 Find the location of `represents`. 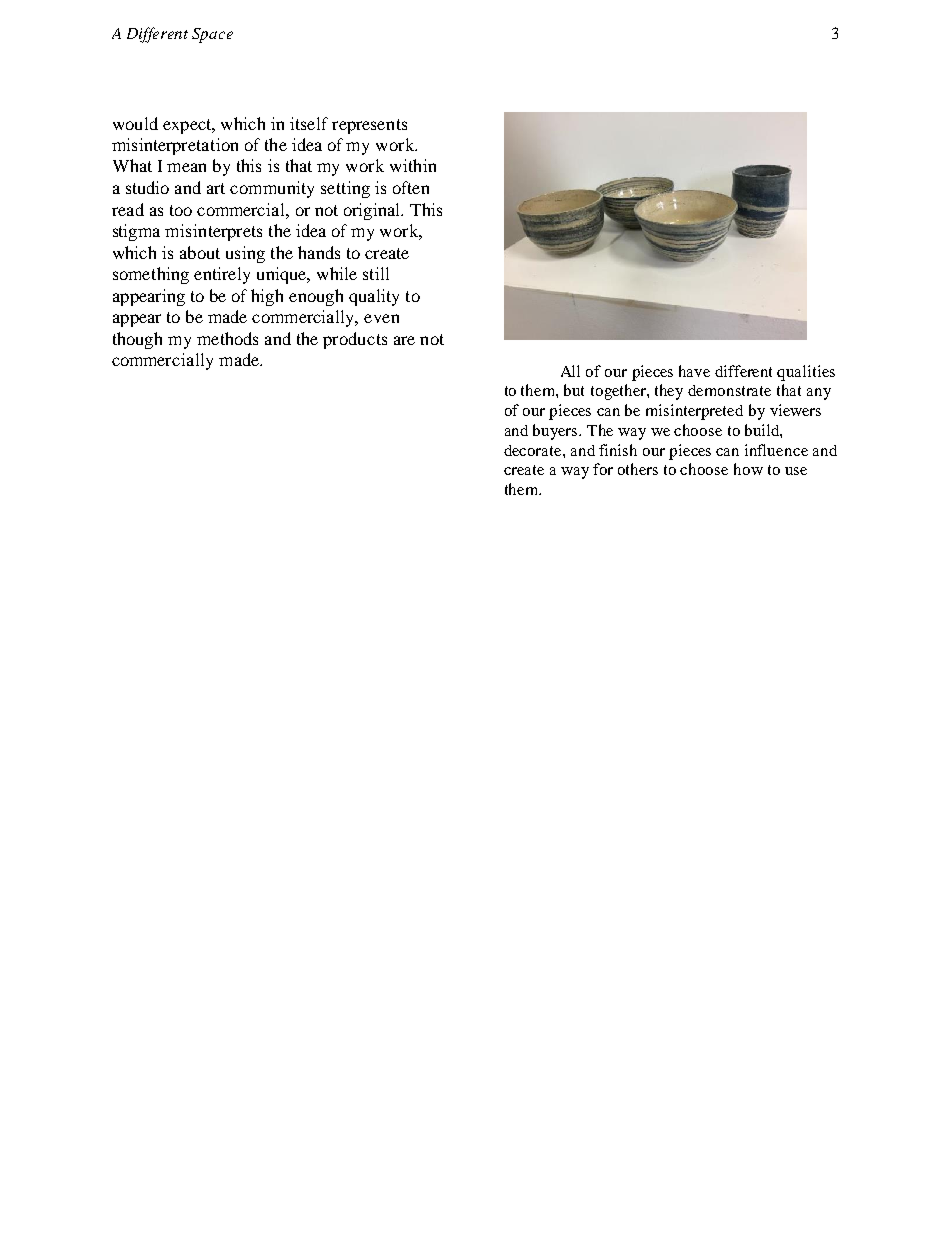

represents is located at coordinates (369, 126).
